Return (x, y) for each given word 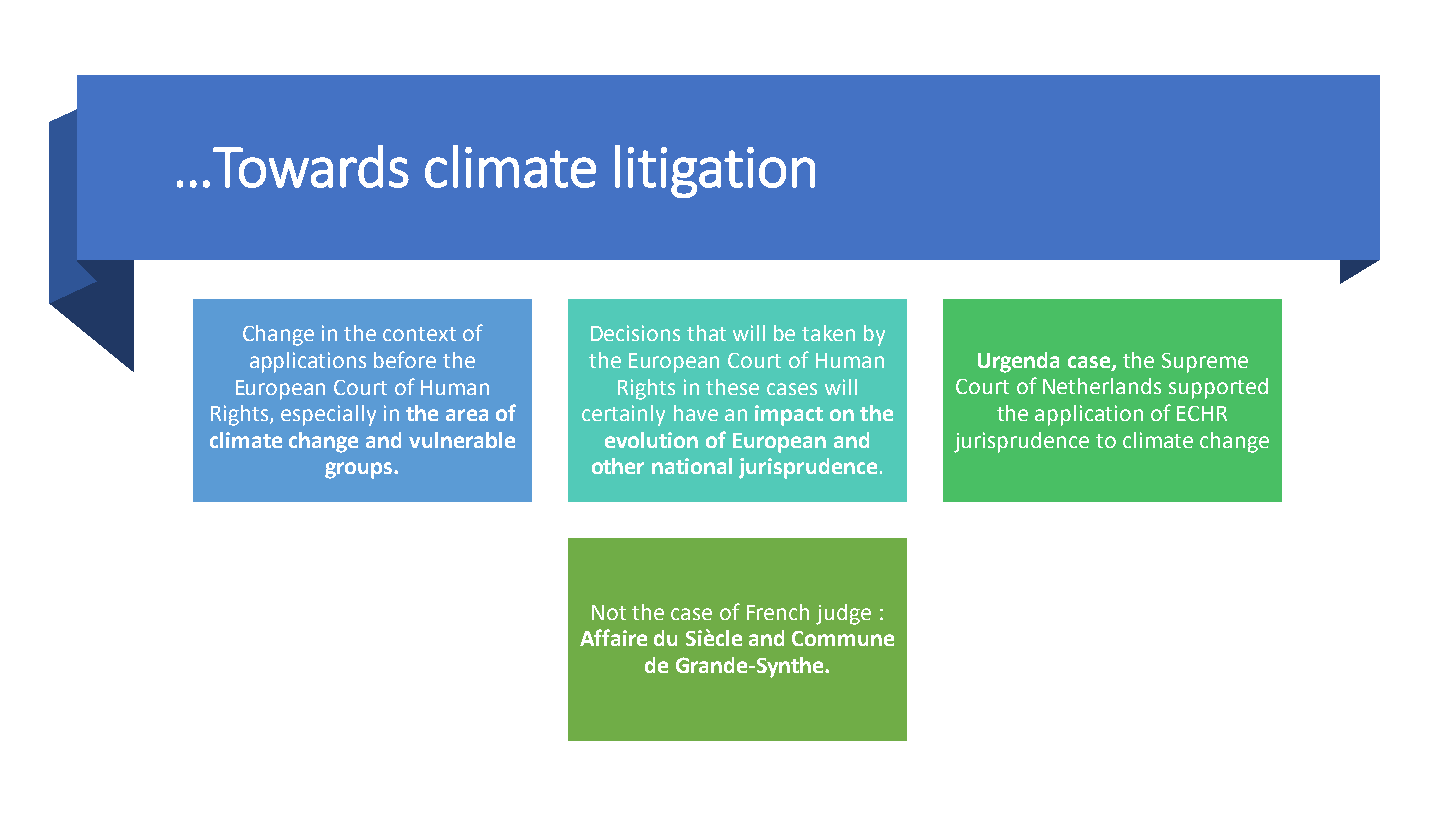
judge (843, 614)
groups (360, 470)
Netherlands (1102, 386)
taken (828, 333)
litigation (715, 171)
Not (609, 612)
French (778, 612)
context (419, 334)
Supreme (1205, 363)
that (706, 333)
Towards (311, 166)
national (692, 466)
